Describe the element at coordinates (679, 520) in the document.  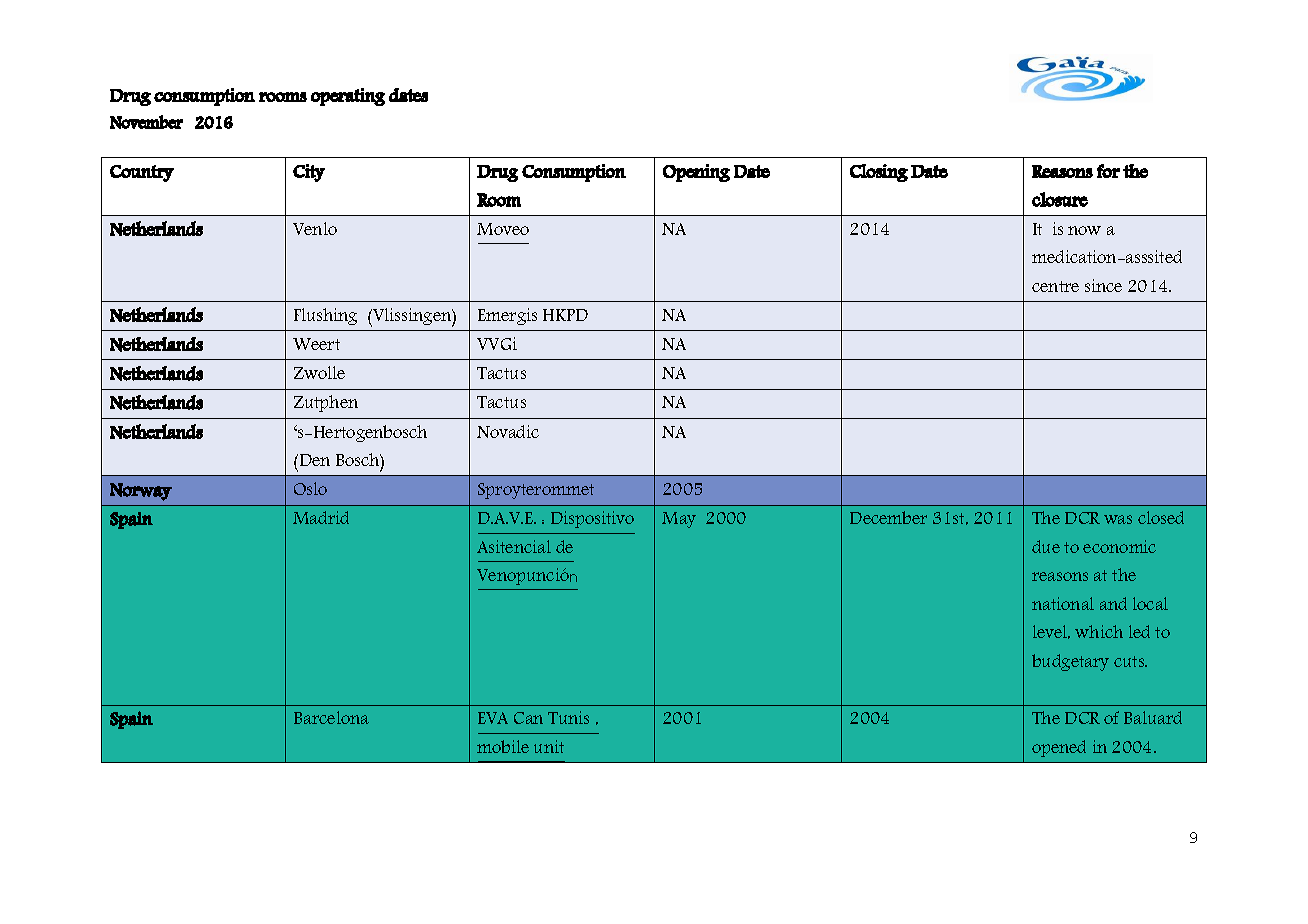
I see `May` at that location.
